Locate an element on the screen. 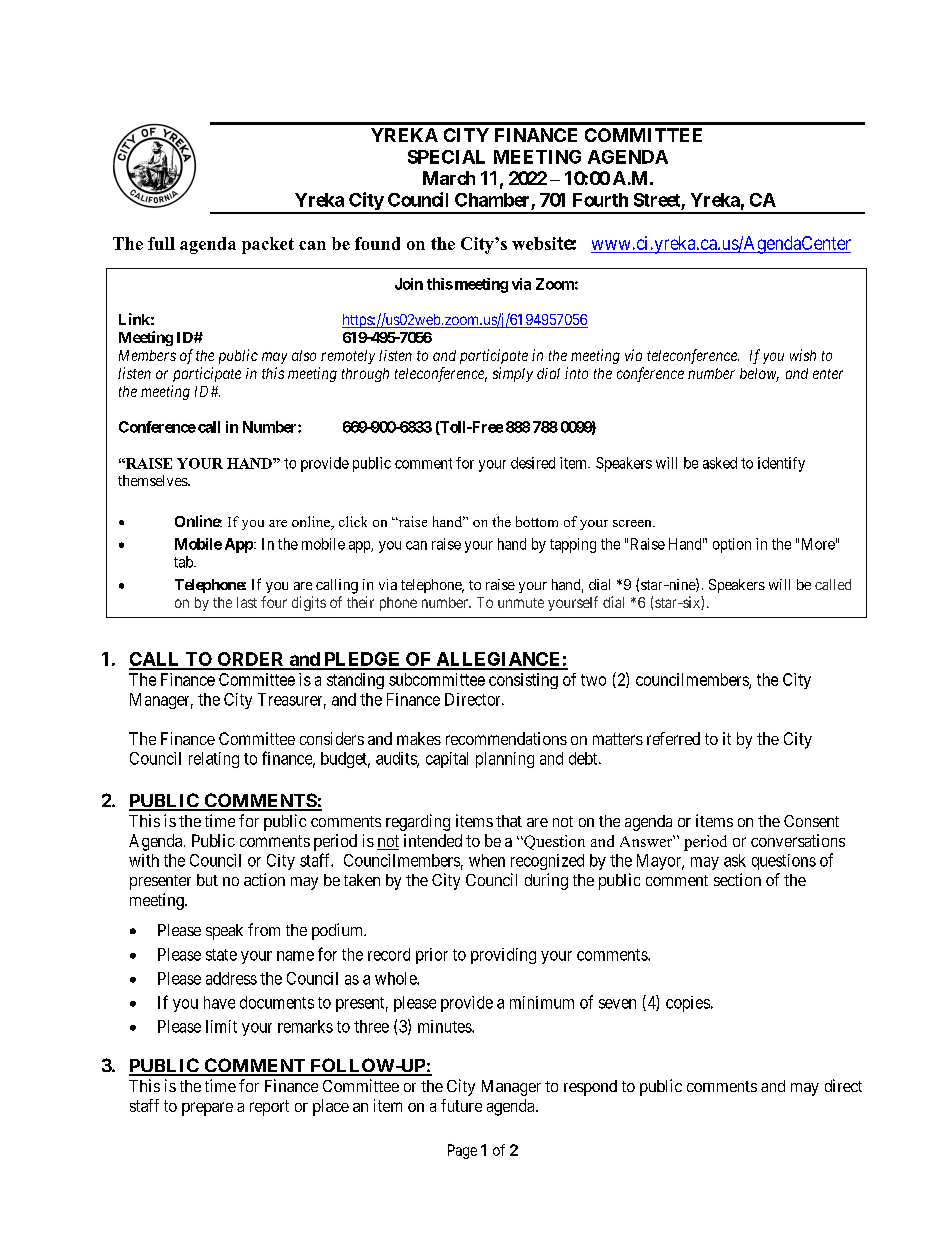  respond is located at coordinates (590, 1088).
